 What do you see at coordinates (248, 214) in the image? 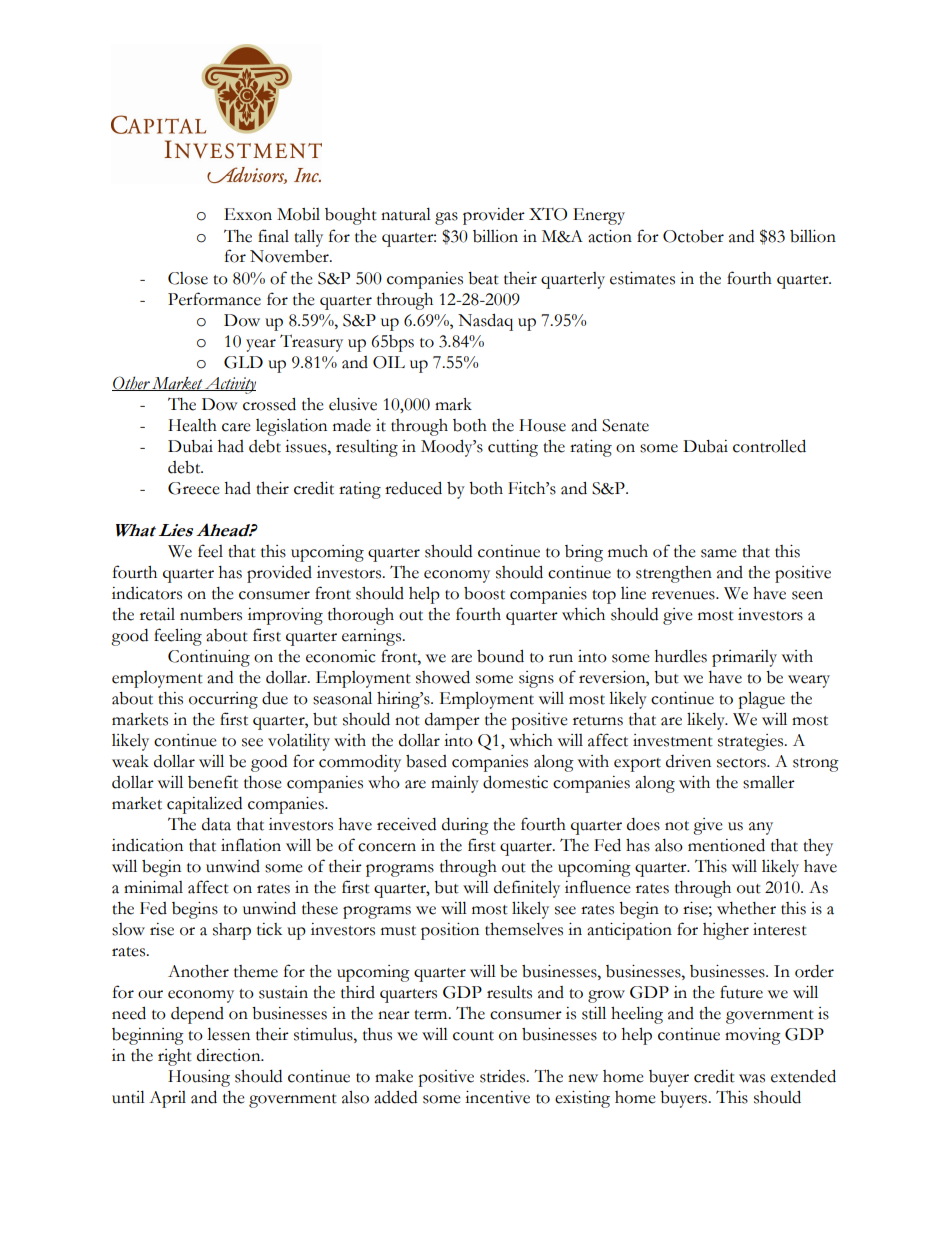
I see `Exxon` at bounding box center [248, 214].
